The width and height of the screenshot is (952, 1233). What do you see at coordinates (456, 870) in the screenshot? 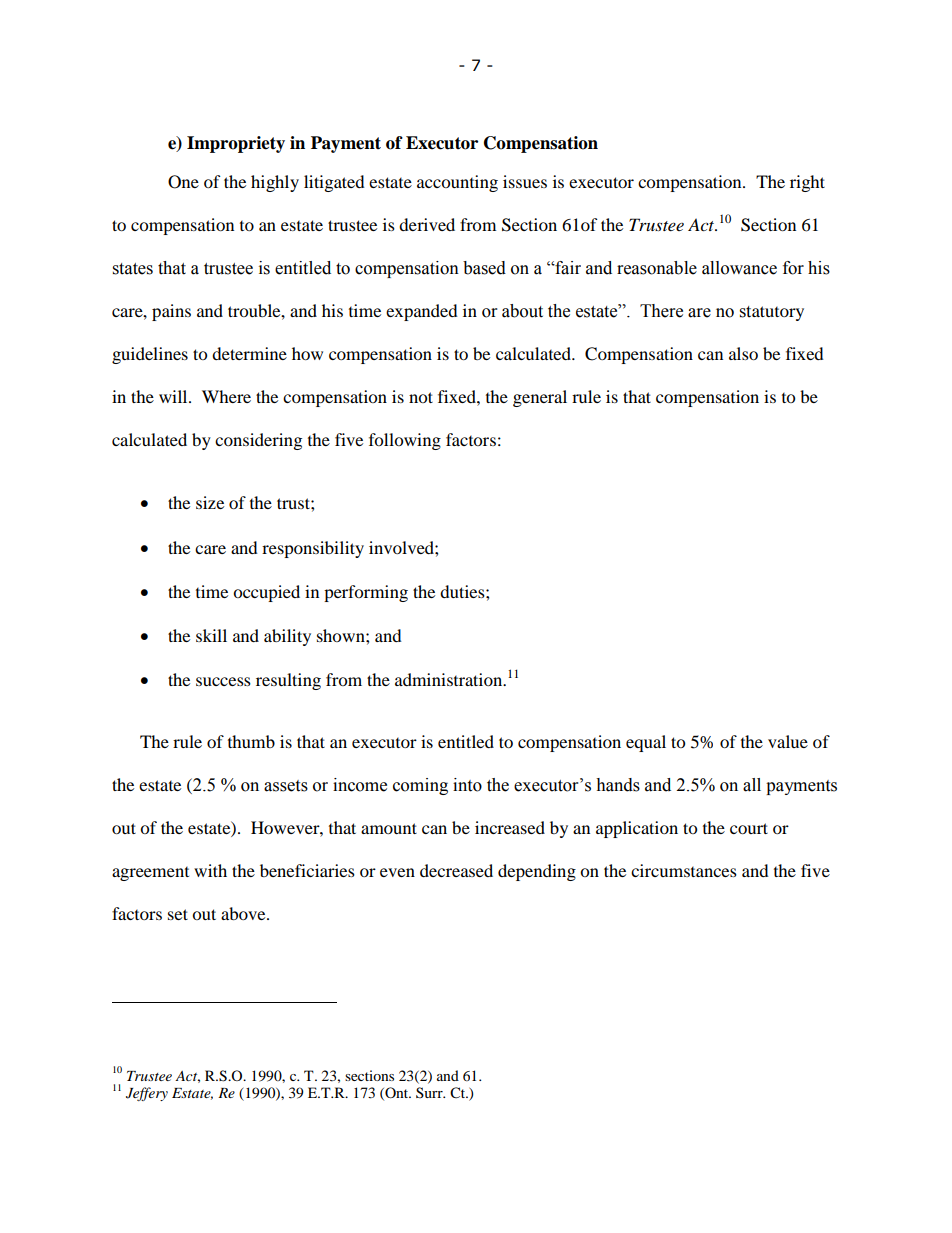
I see `decreased` at bounding box center [456, 870].
